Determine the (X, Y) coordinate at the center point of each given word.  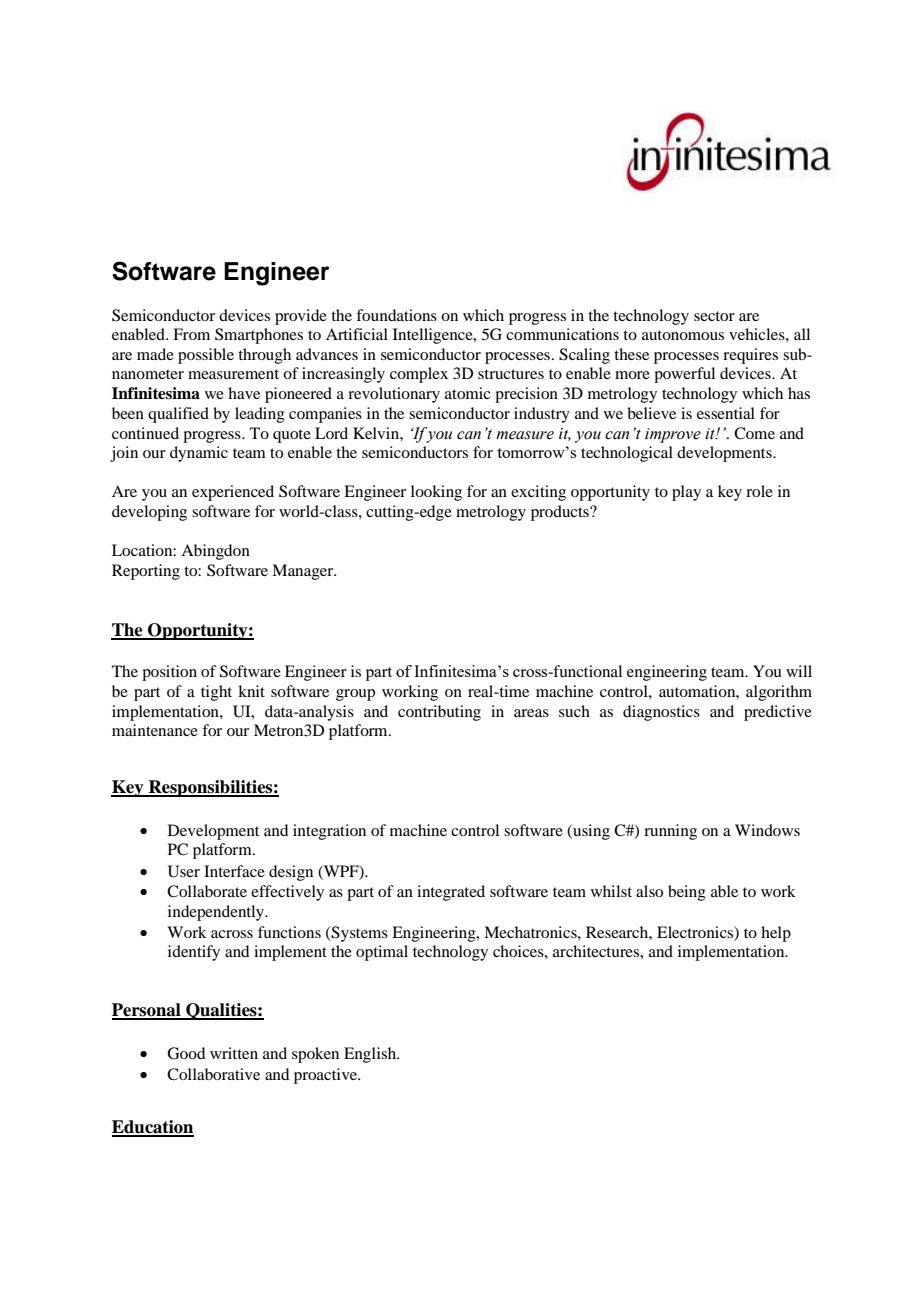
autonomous (683, 335)
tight (216, 693)
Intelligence (434, 336)
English (371, 1055)
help (776, 934)
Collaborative (213, 1074)
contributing (439, 713)
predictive (778, 713)
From (191, 334)
